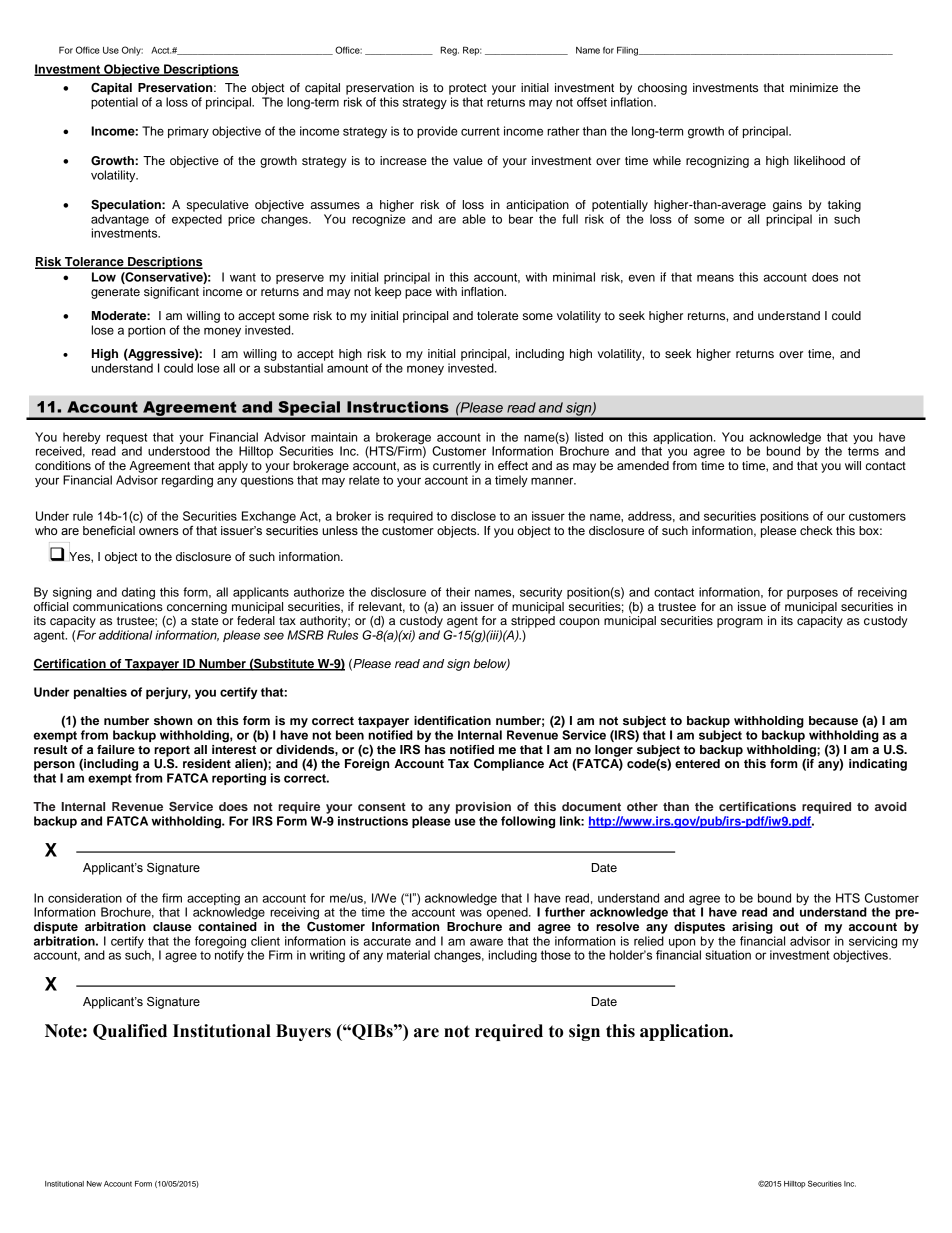  What do you see at coordinates (188, 132) in the image?
I see `primary` at bounding box center [188, 132].
